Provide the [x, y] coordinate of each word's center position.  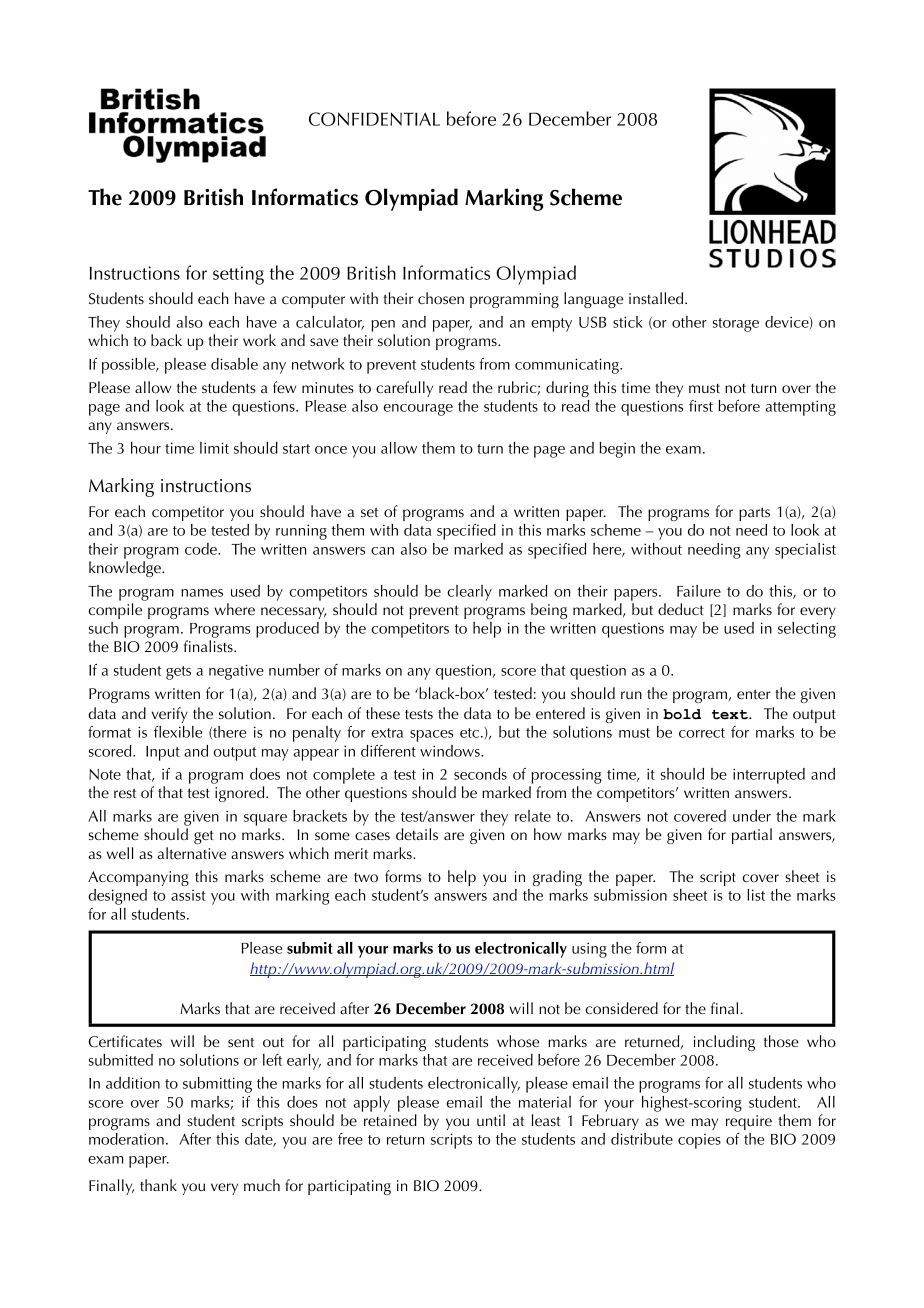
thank [158, 1185]
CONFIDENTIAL [374, 119]
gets [178, 673]
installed [657, 298]
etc [469, 733]
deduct [681, 609]
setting [238, 275]
